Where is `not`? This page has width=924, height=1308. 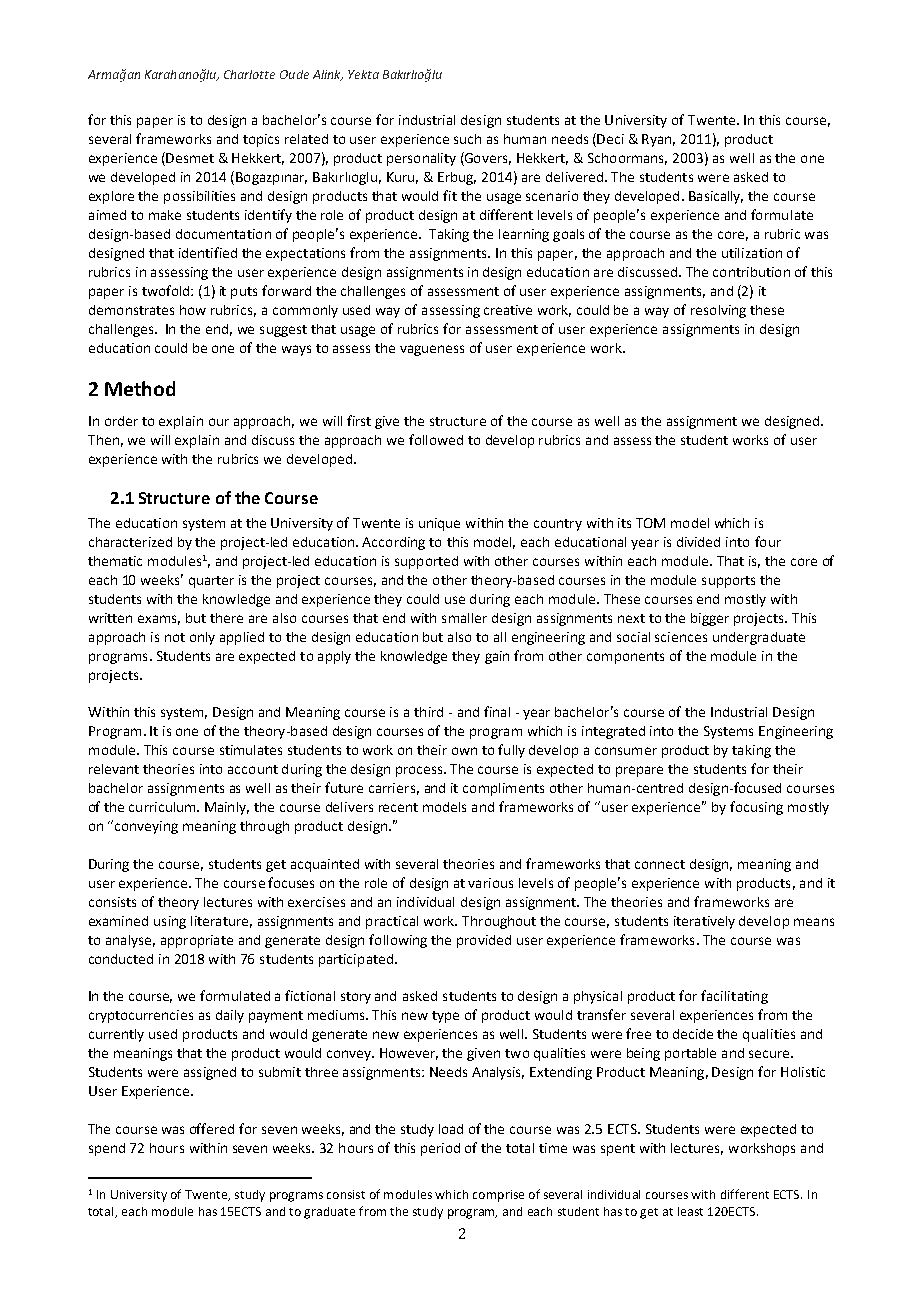
not is located at coordinates (175, 637).
